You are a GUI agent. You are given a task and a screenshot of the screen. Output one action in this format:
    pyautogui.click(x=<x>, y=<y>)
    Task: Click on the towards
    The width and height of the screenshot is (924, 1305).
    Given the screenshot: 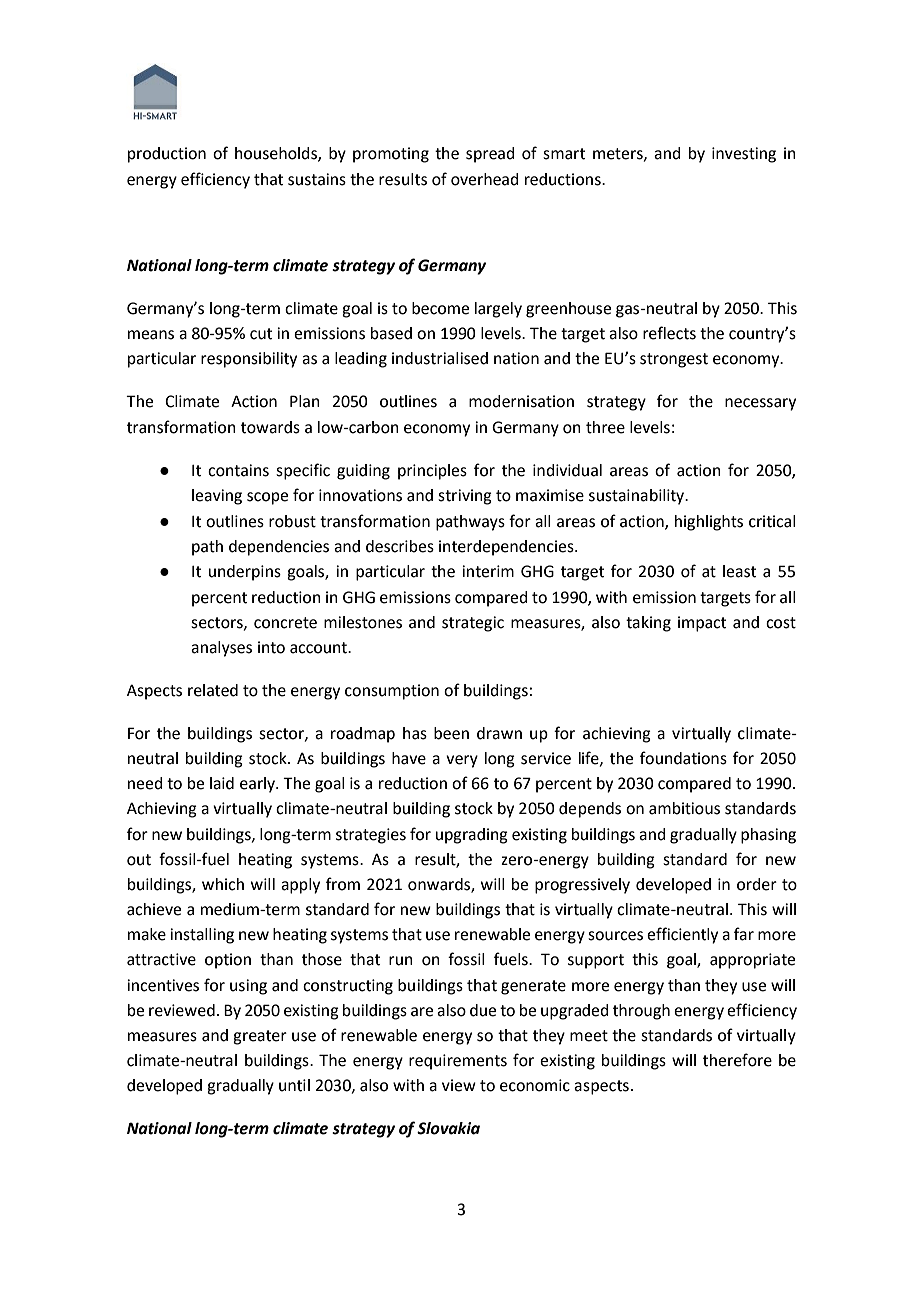 What is the action you would take?
    pyautogui.click(x=270, y=427)
